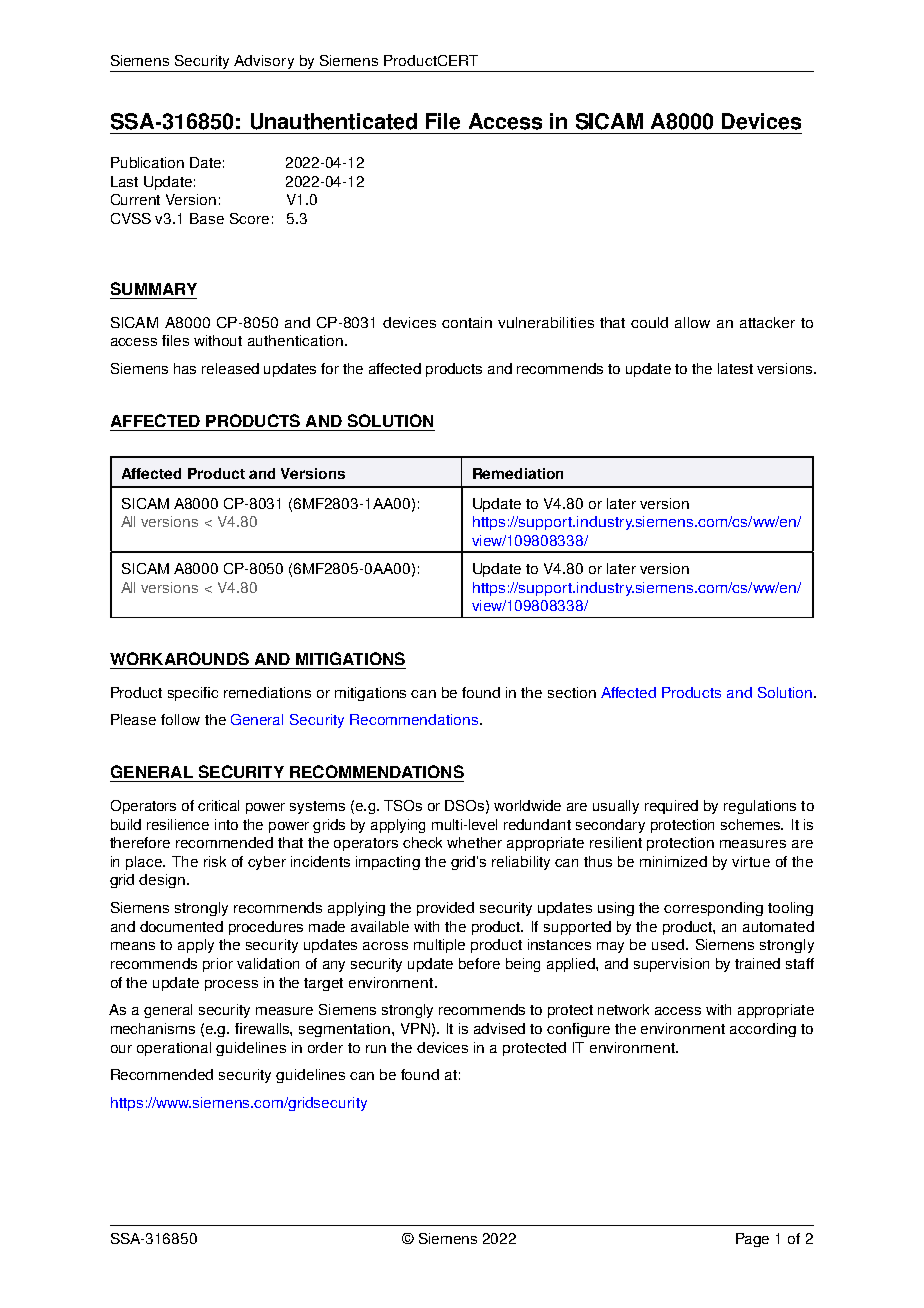  I want to click on whether, so click(474, 842).
